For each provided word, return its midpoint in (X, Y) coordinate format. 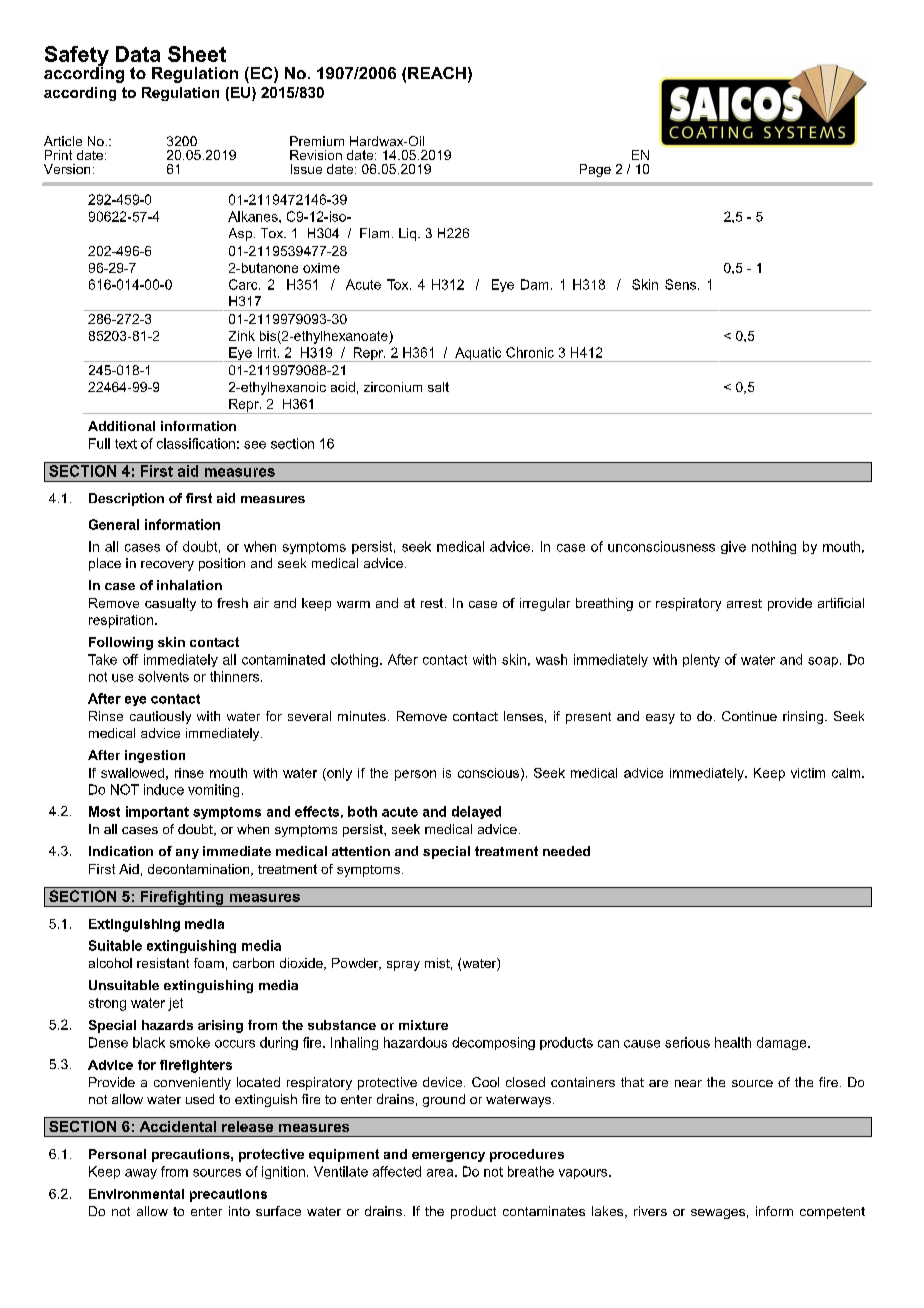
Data (138, 54)
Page (595, 170)
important (157, 812)
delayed (476, 812)
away (141, 1174)
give (733, 547)
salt (438, 387)
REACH (437, 73)
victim (808, 773)
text (126, 444)
